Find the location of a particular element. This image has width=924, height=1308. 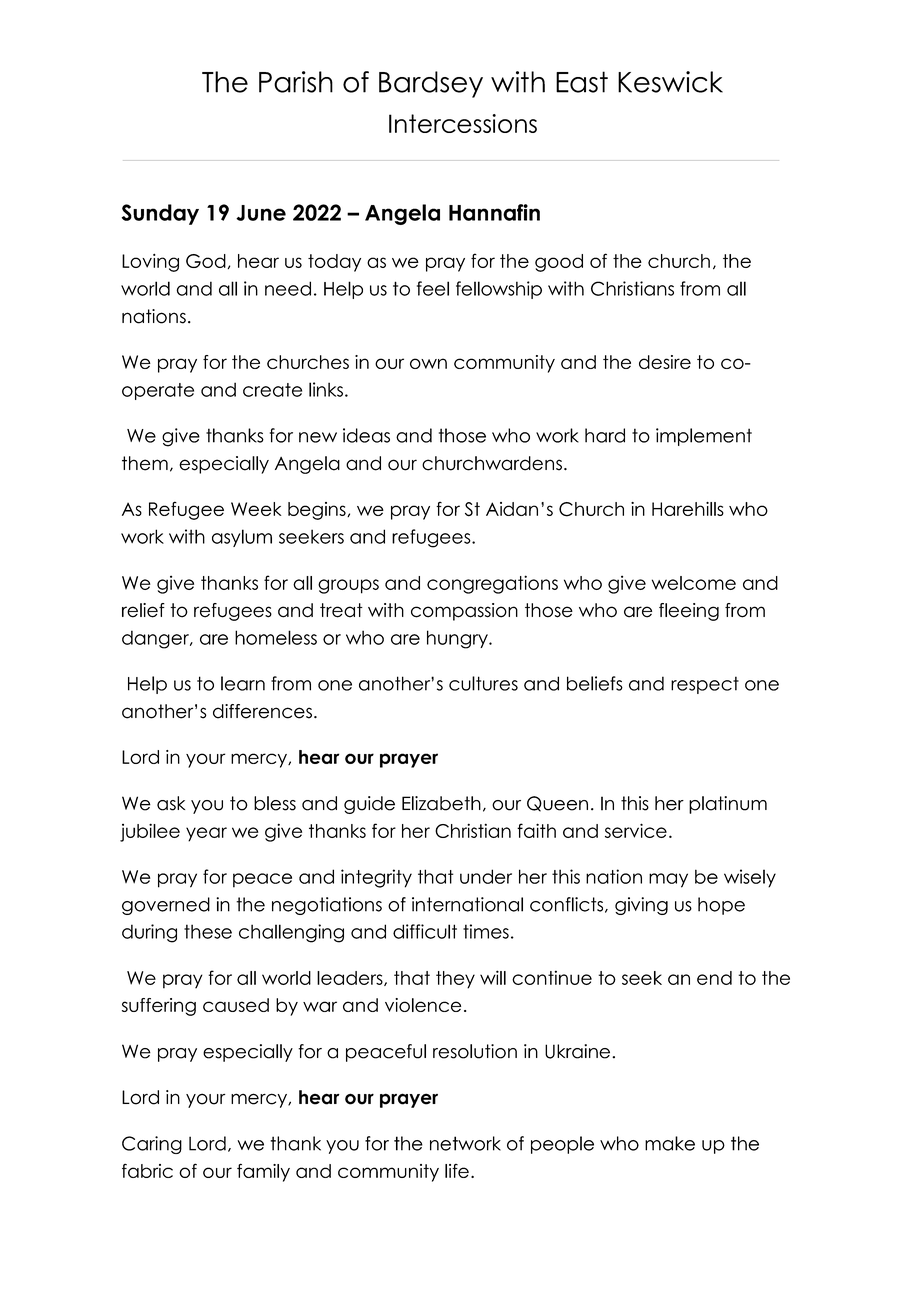

family is located at coordinates (263, 1172).
